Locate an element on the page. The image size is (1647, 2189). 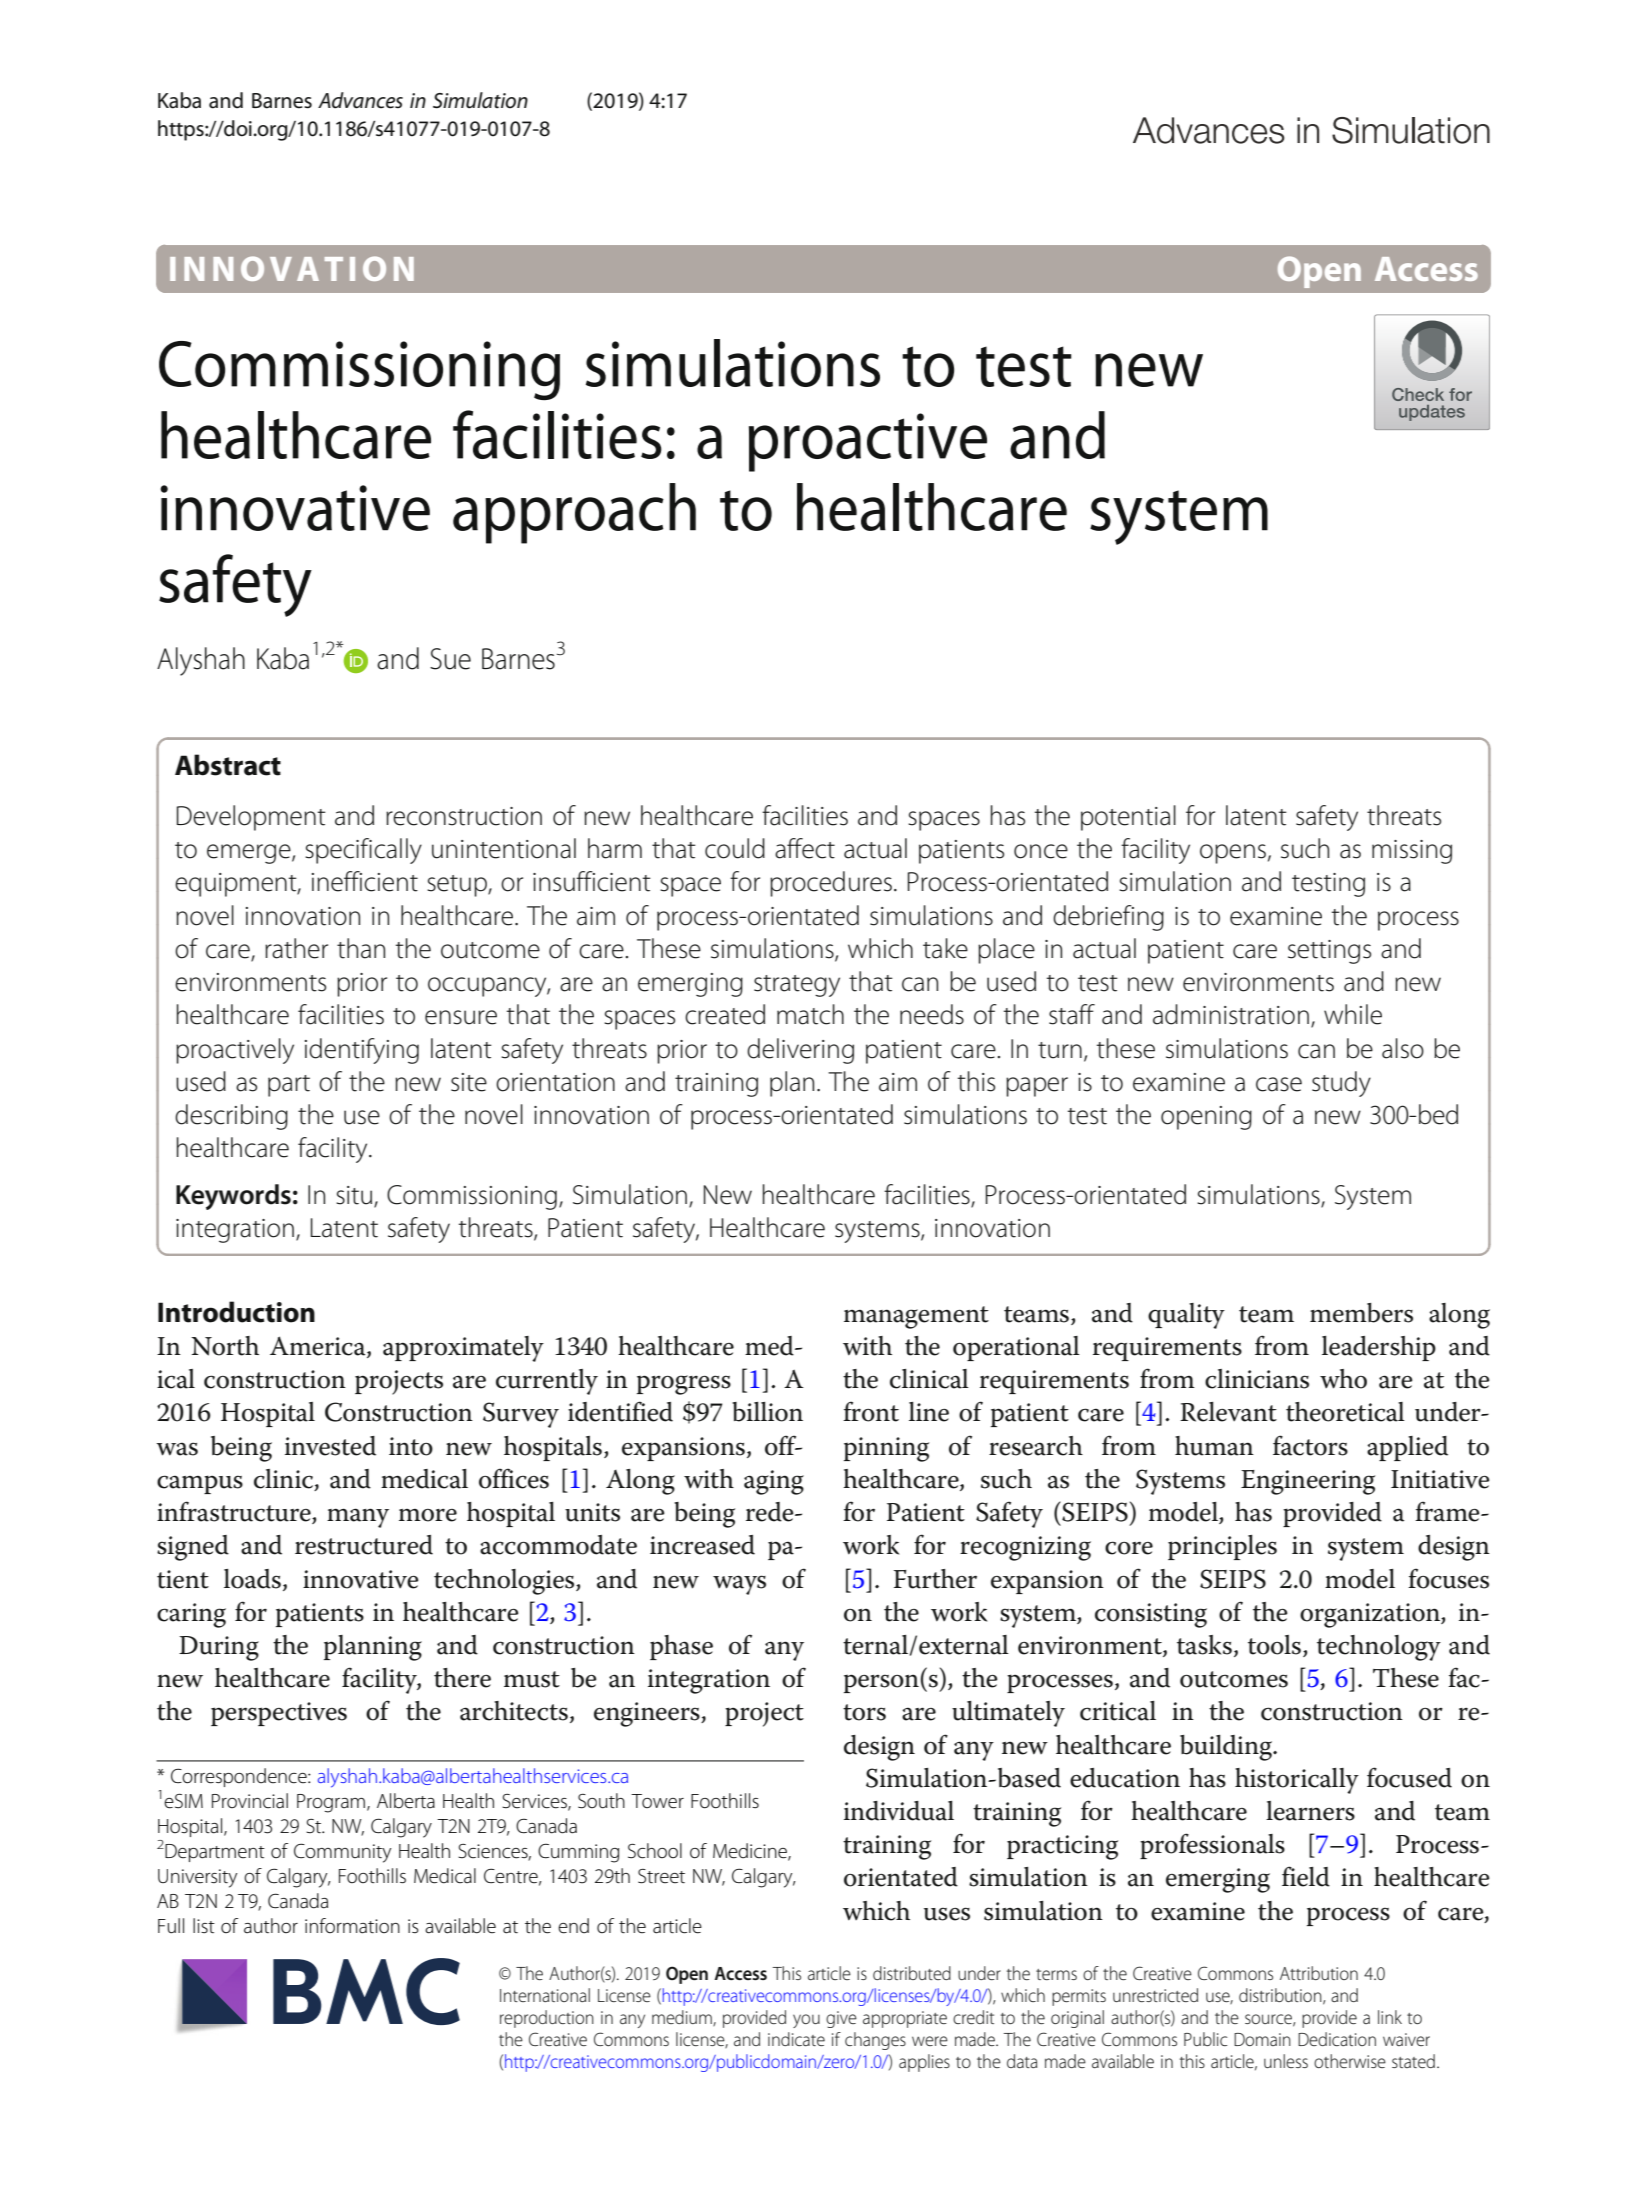
potential is located at coordinates (1128, 818).
